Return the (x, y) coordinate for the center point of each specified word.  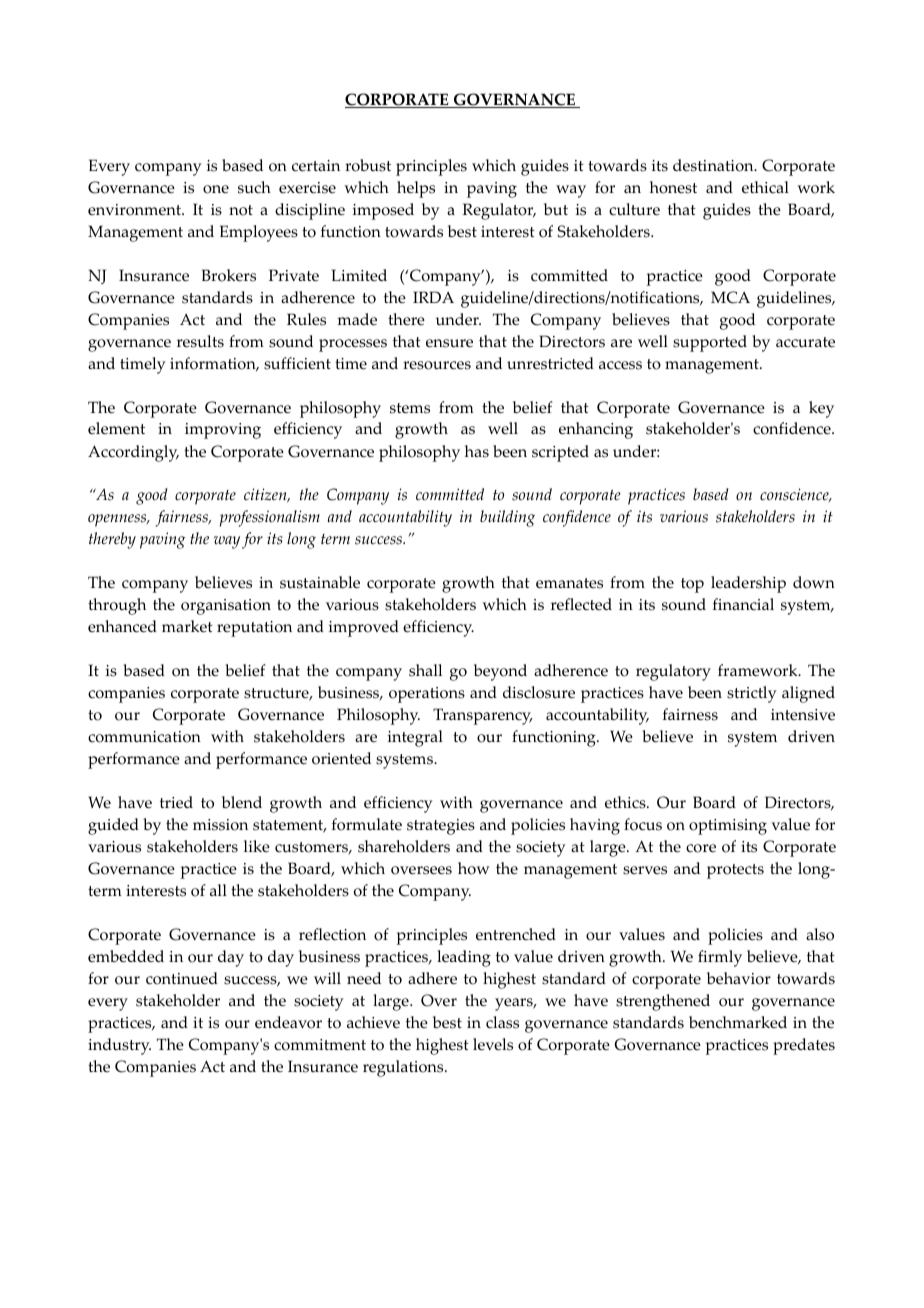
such (254, 187)
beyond (500, 672)
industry (119, 1046)
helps (416, 189)
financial (743, 604)
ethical (765, 187)
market (187, 626)
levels (493, 1044)
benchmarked (738, 1022)
